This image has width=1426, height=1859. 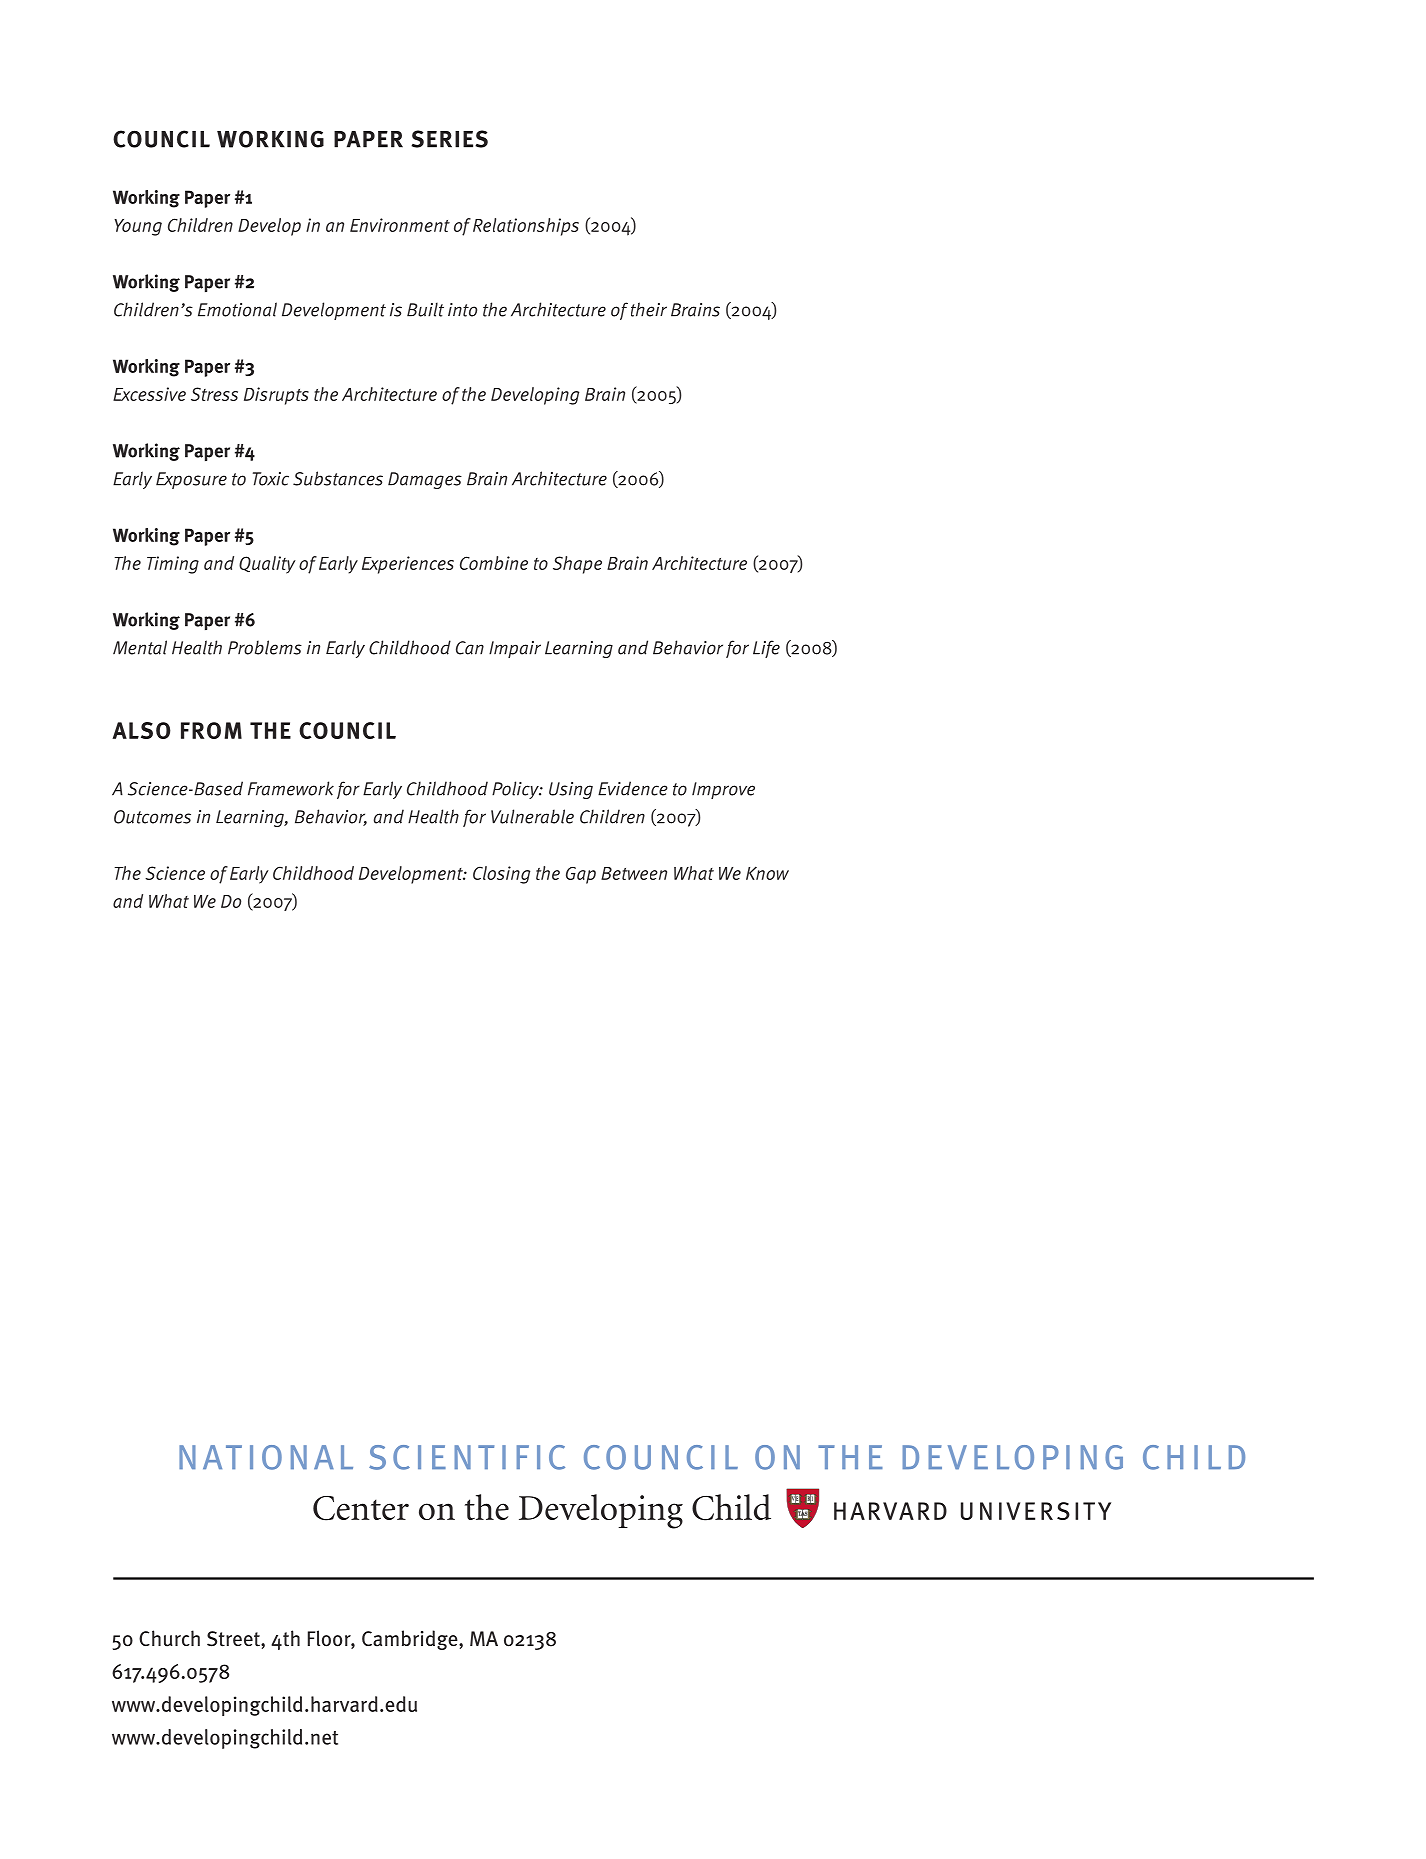 I want to click on their, so click(x=649, y=309).
